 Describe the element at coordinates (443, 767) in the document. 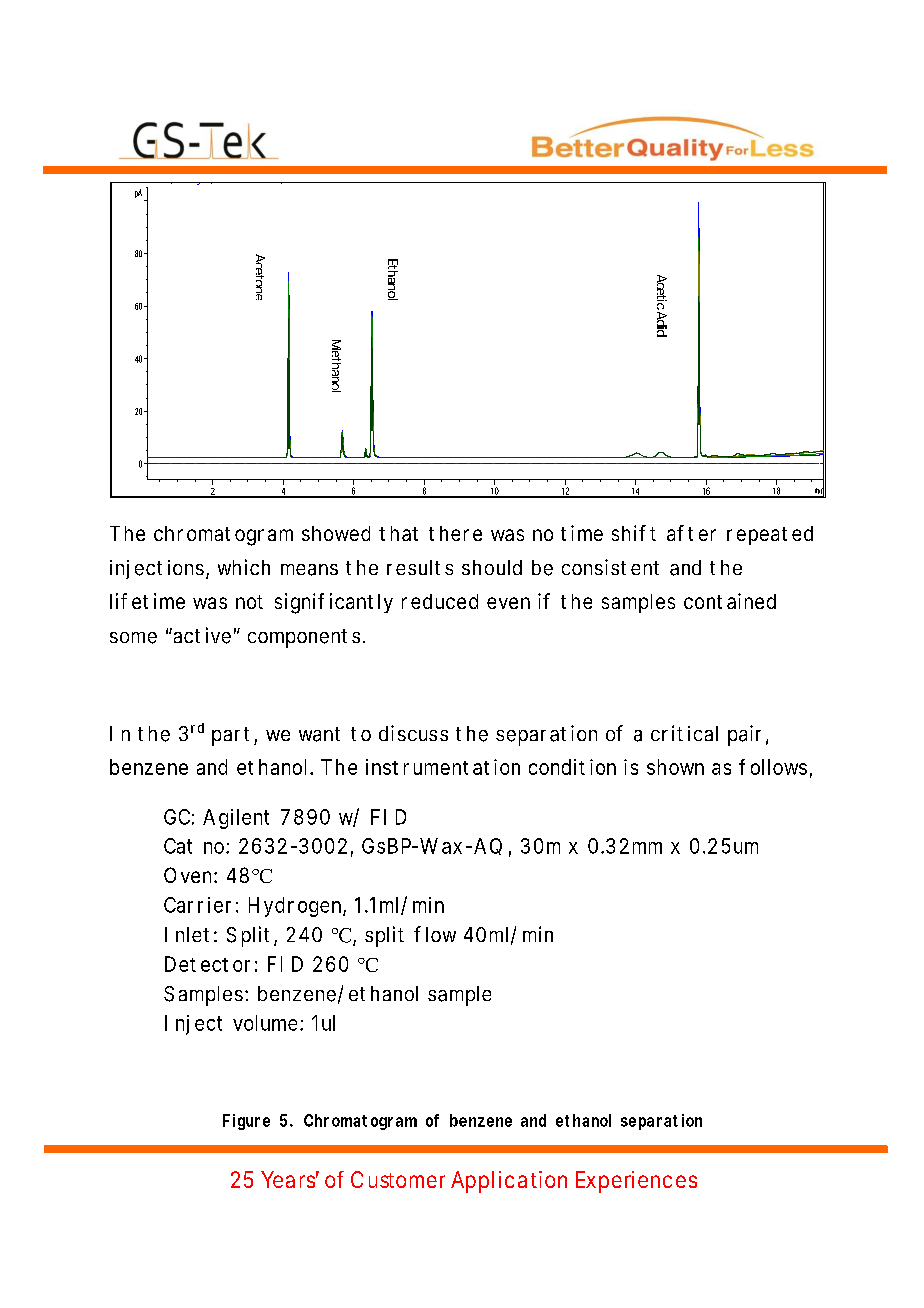

I see `instrumentation` at that location.
